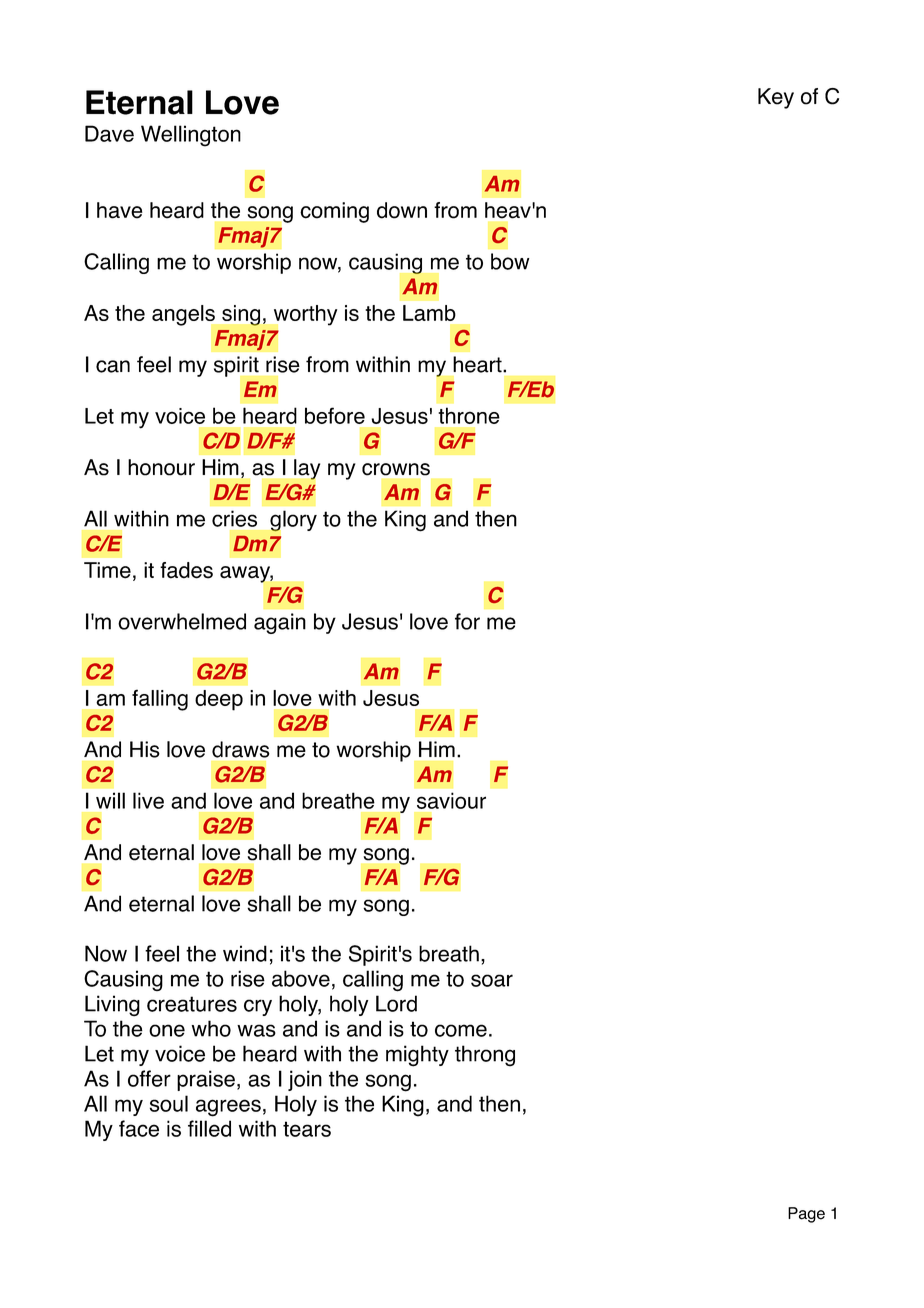 Image resolution: width=924 pixels, height=1308 pixels. What do you see at coordinates (191, 136) in the screenshot?
I see `Wellington` at bounding box center [191, 136].
